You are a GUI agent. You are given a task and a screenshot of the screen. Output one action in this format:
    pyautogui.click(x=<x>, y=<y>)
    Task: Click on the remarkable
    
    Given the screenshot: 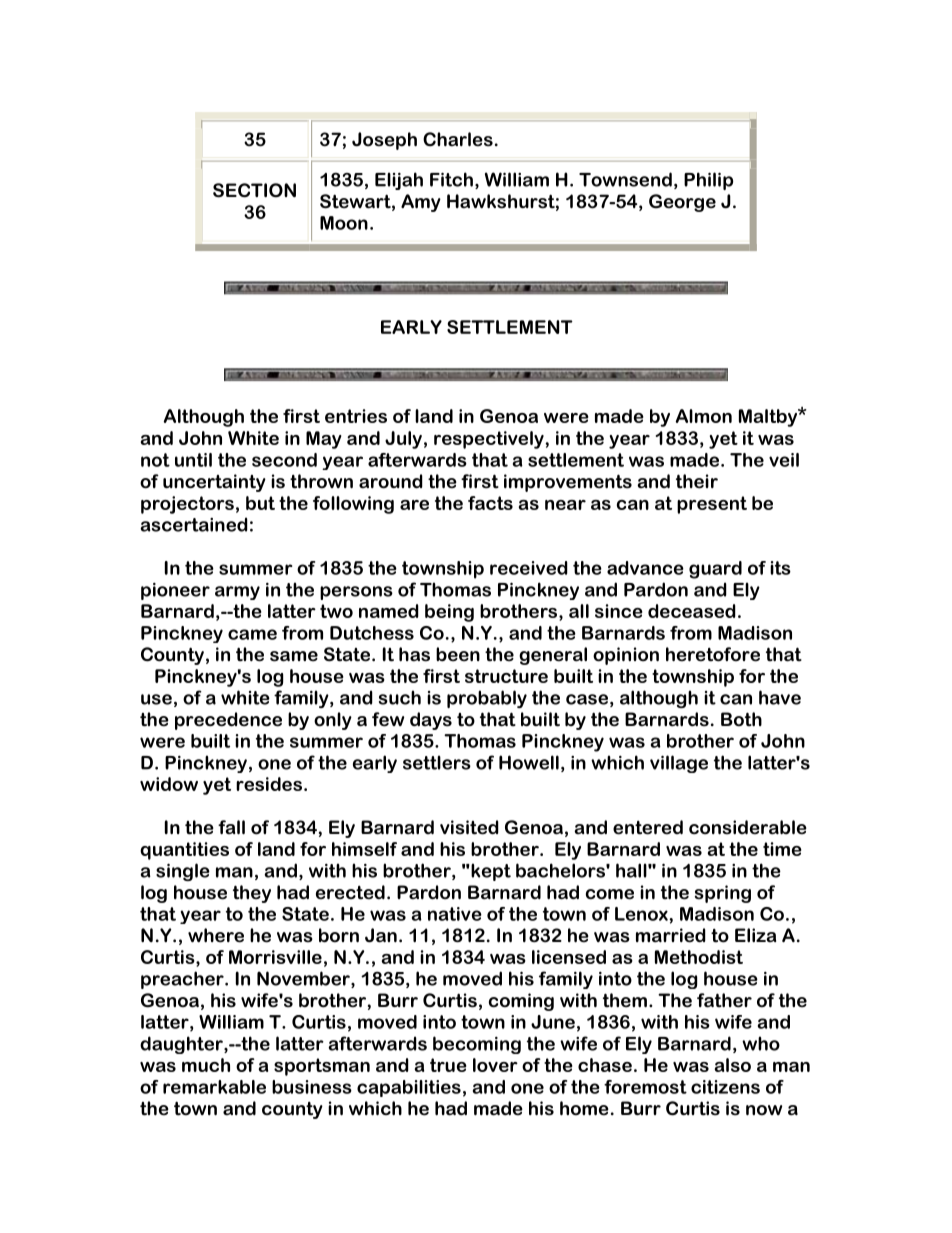 What is the action you would take?
    pyautogui.click(x=214, y=1087)
